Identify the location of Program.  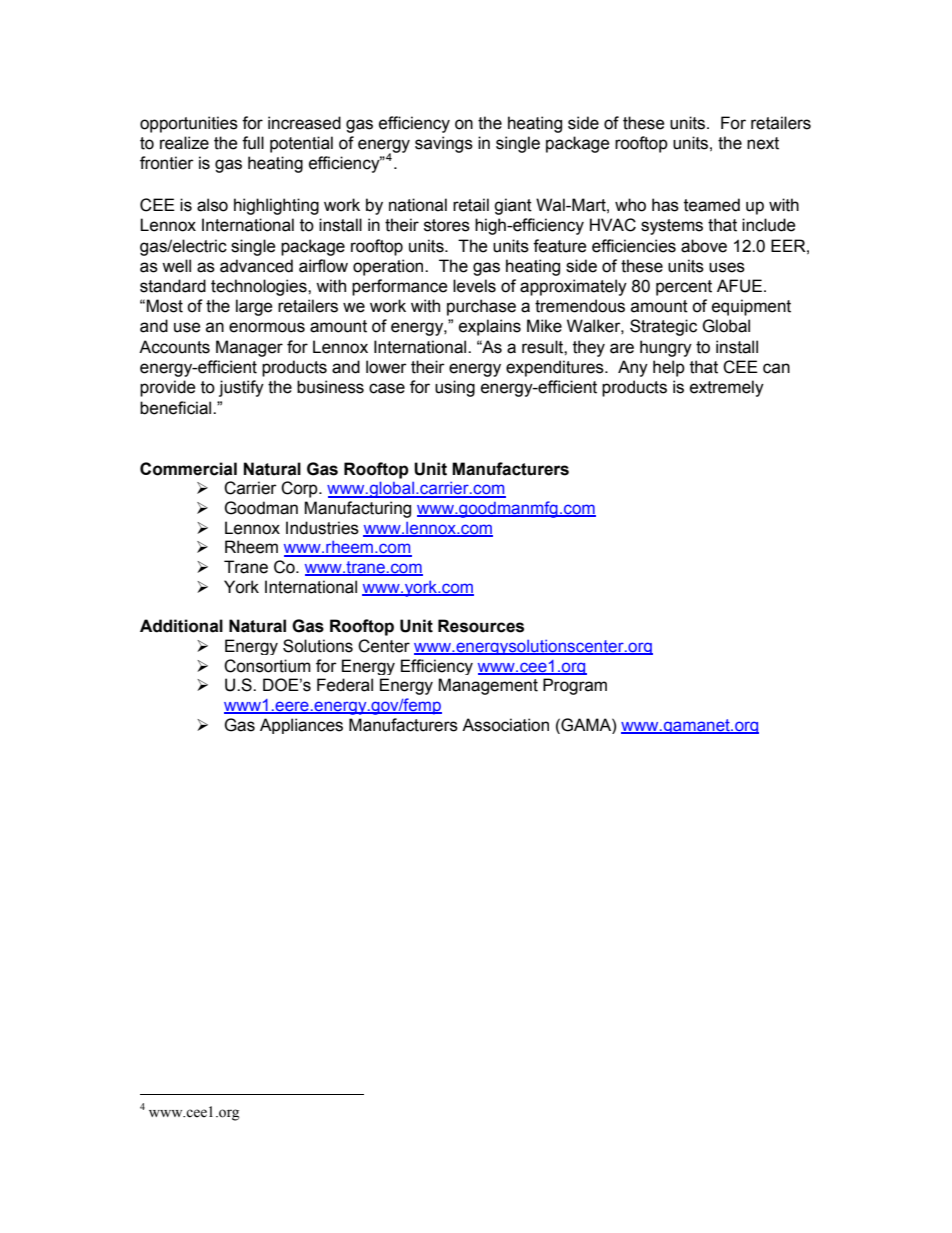
(575, 686).
